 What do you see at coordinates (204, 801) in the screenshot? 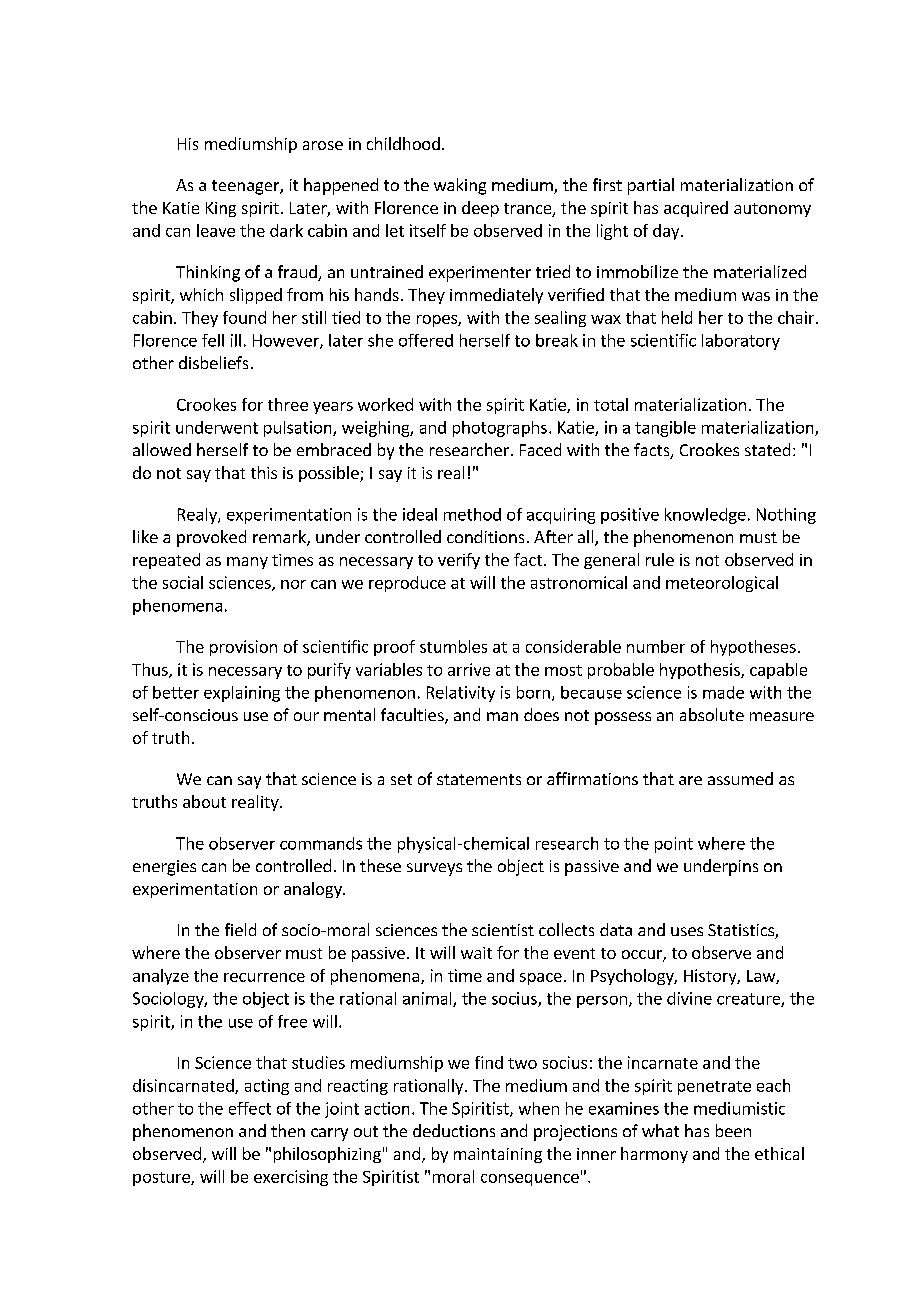
I see `about` at bounding box center [204, 801].
